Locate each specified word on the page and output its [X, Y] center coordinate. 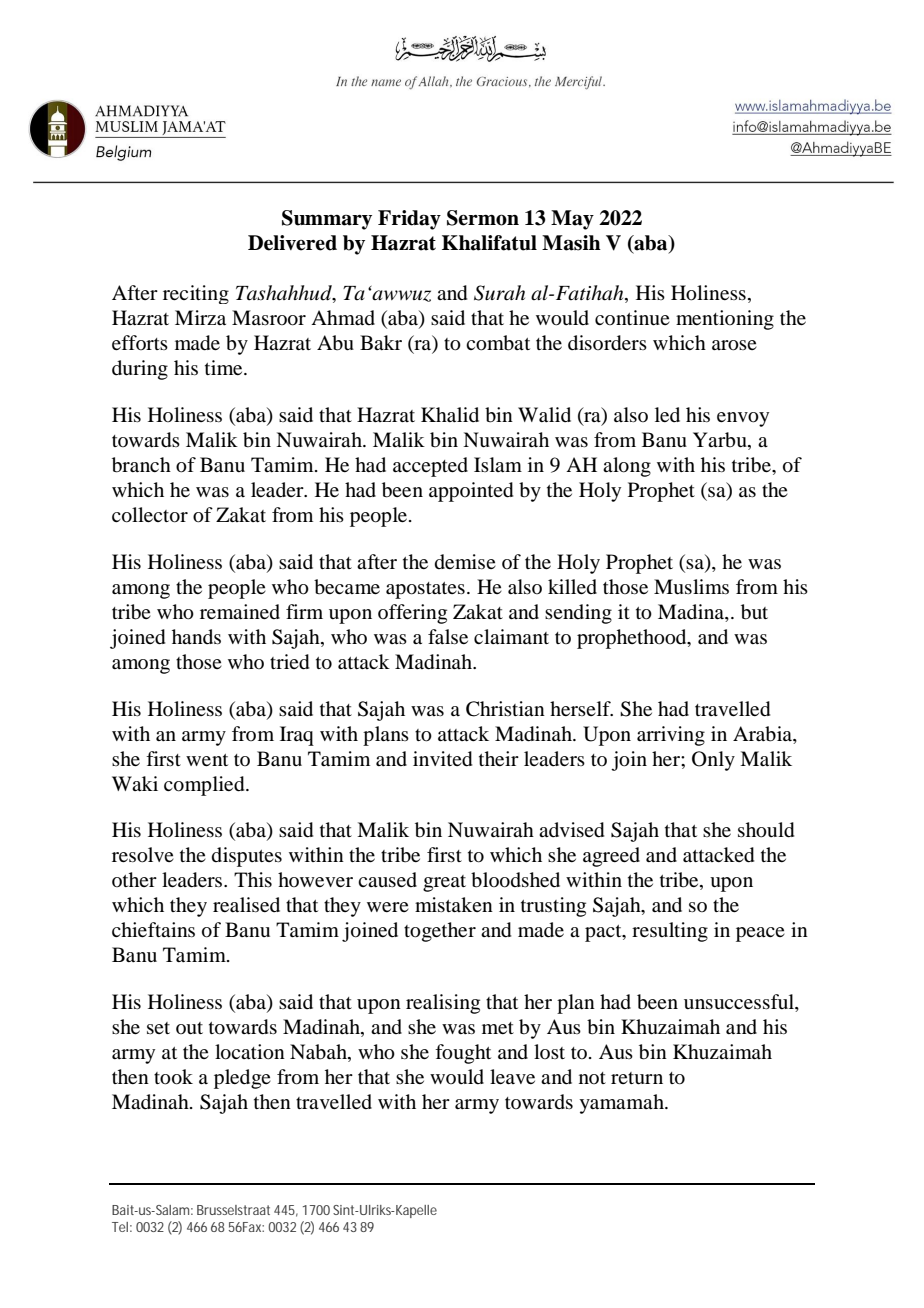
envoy [743, 419]
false [448, 636]
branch [141, 465]
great [444, 883]
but [754, 612]
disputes [247, 857]
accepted [430, 467]
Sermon [483, 218]
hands [196, 637]
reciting [196, 294]
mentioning [725, 320]
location [250, 1052]
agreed [611, 857]
